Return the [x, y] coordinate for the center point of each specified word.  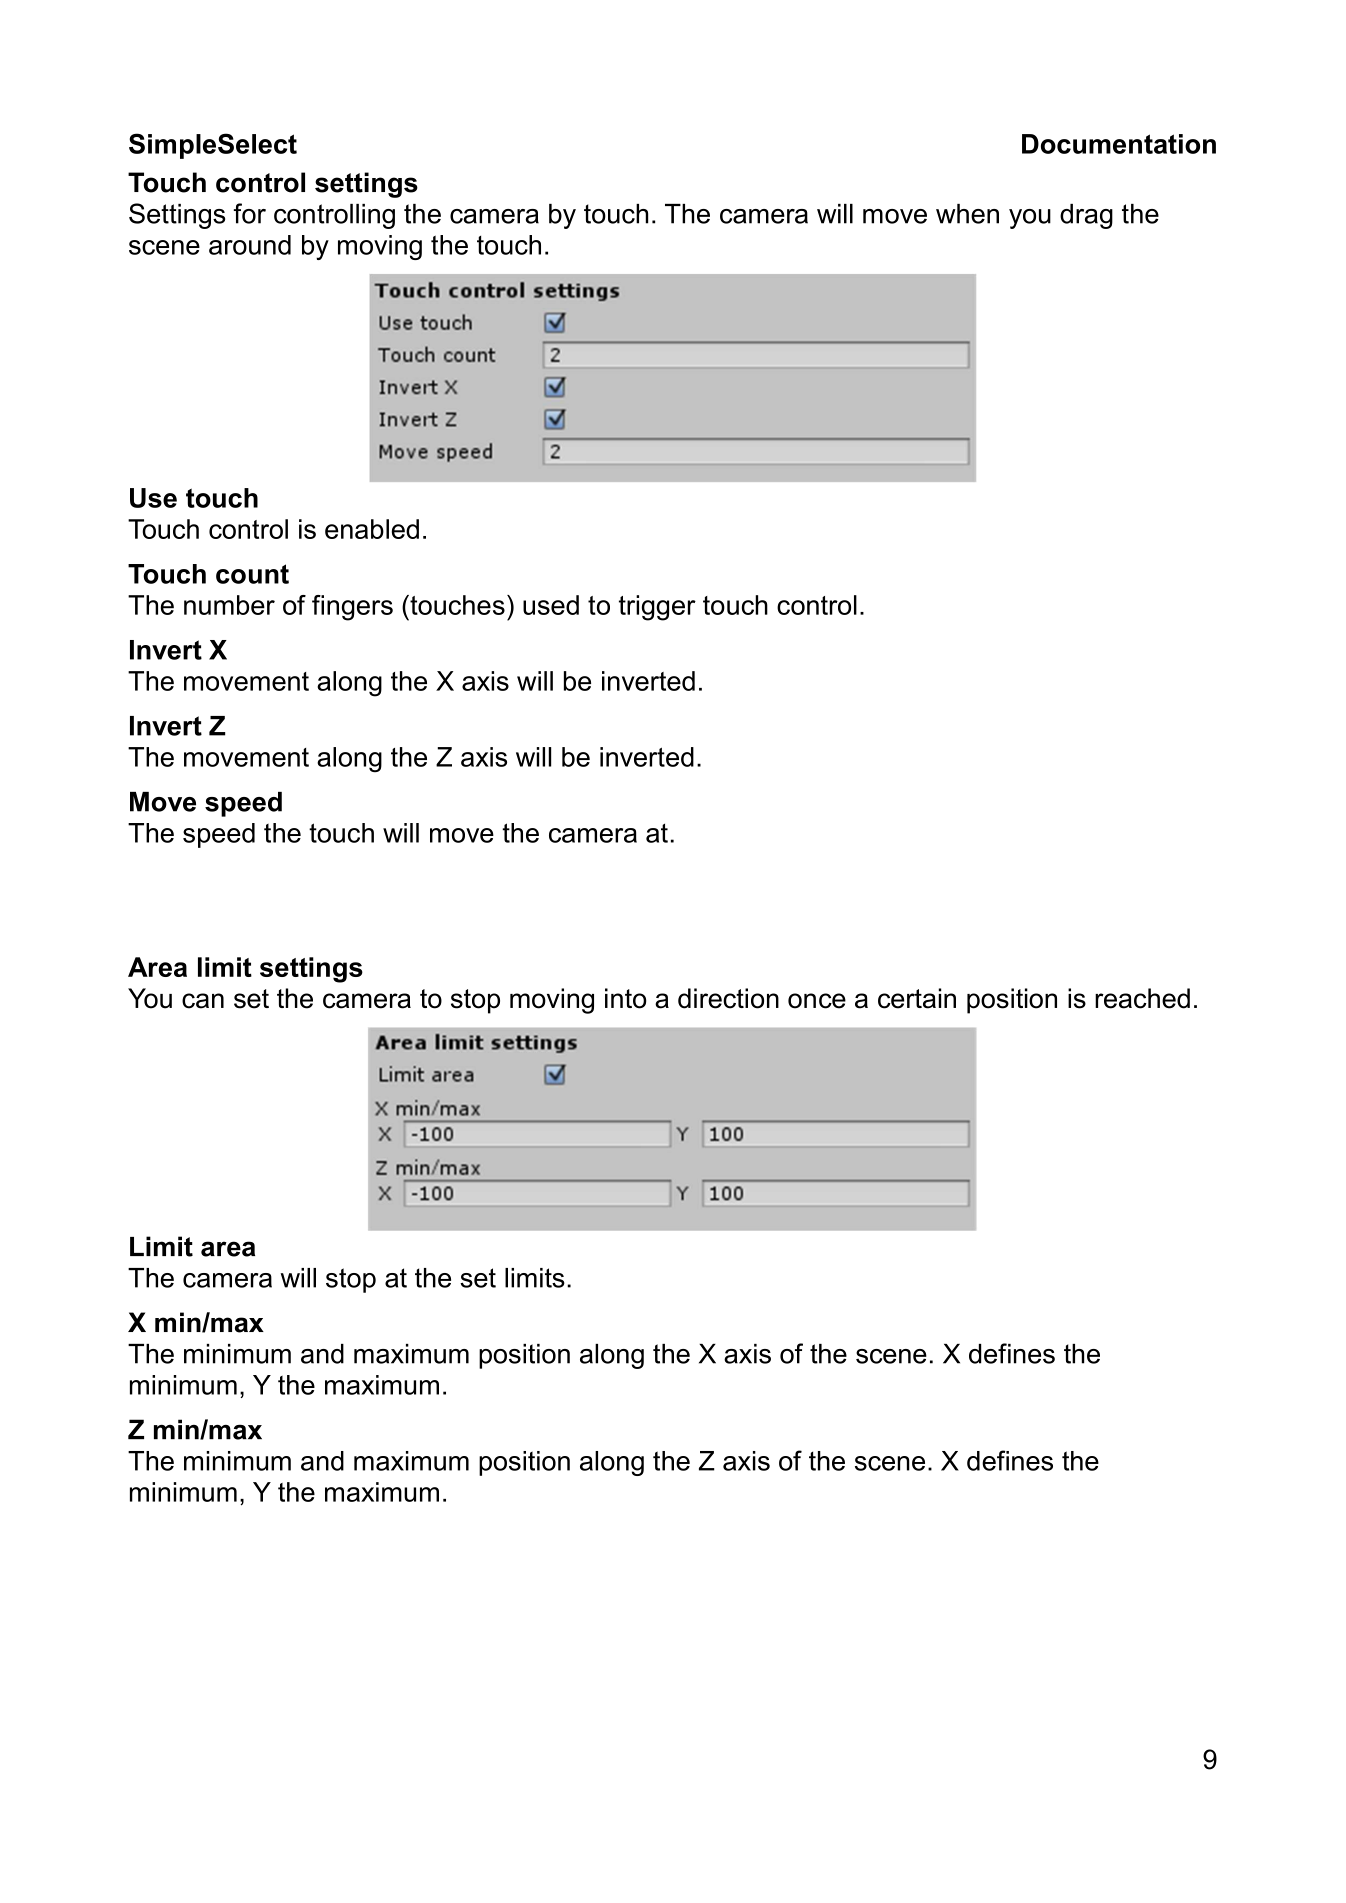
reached [1142, 998]
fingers [352, 608]
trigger [657, 608]
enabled [372, 529]
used [551, 605]
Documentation [1119, 144]
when [967, 214]
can [203, 1001]
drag [1086, 216]
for [250, 213]
